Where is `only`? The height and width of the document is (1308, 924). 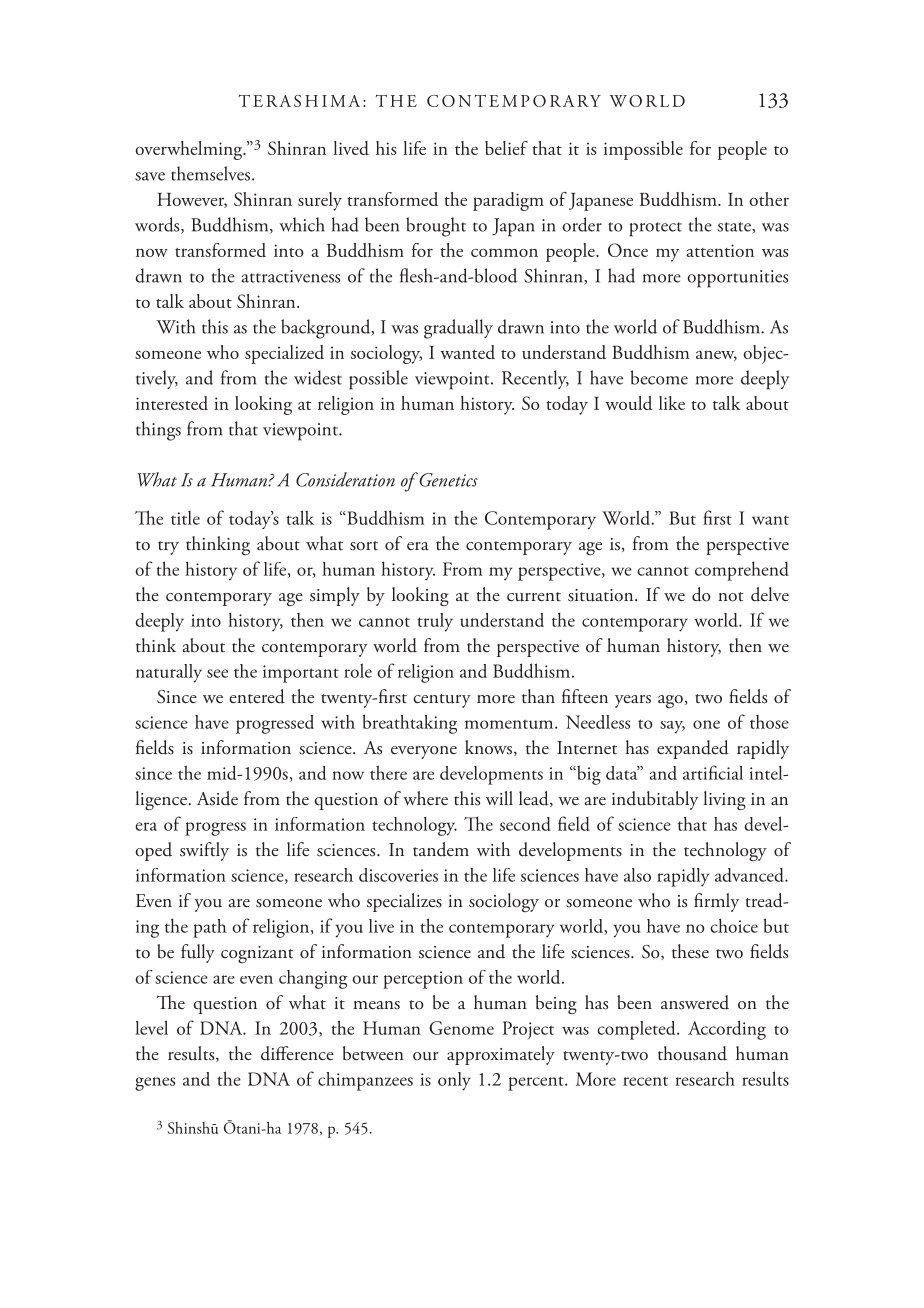 only is located at coordinates (454, 1081).
